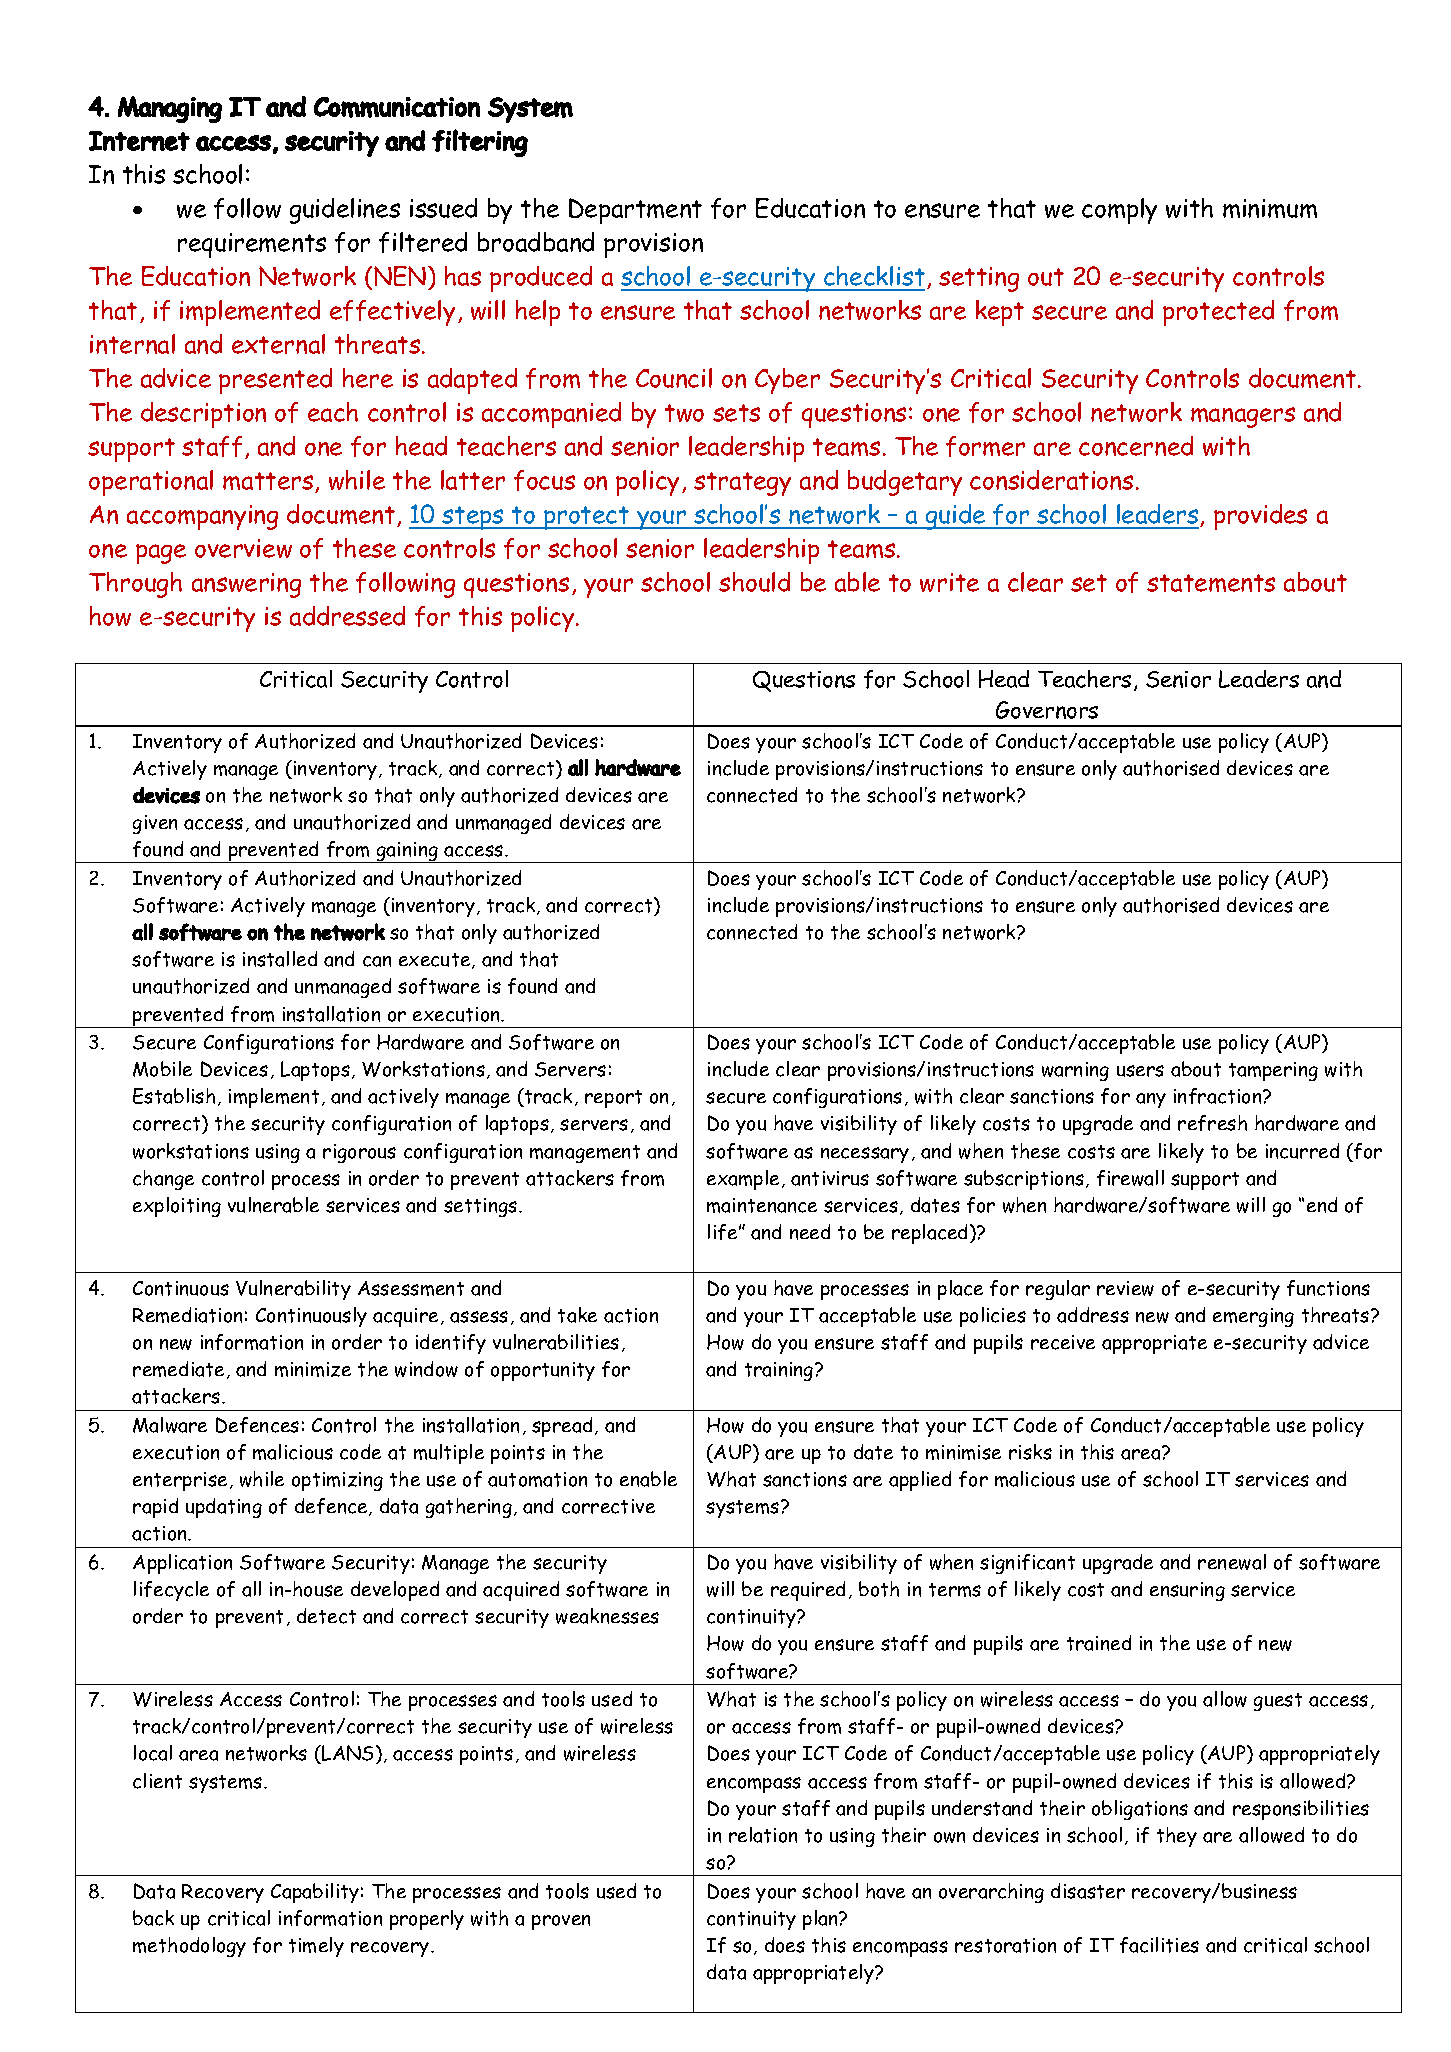 The image size is (1451, 2052). Describe the element at coordinates (1232, 1562) in the document. I see `renewal` at that location.
